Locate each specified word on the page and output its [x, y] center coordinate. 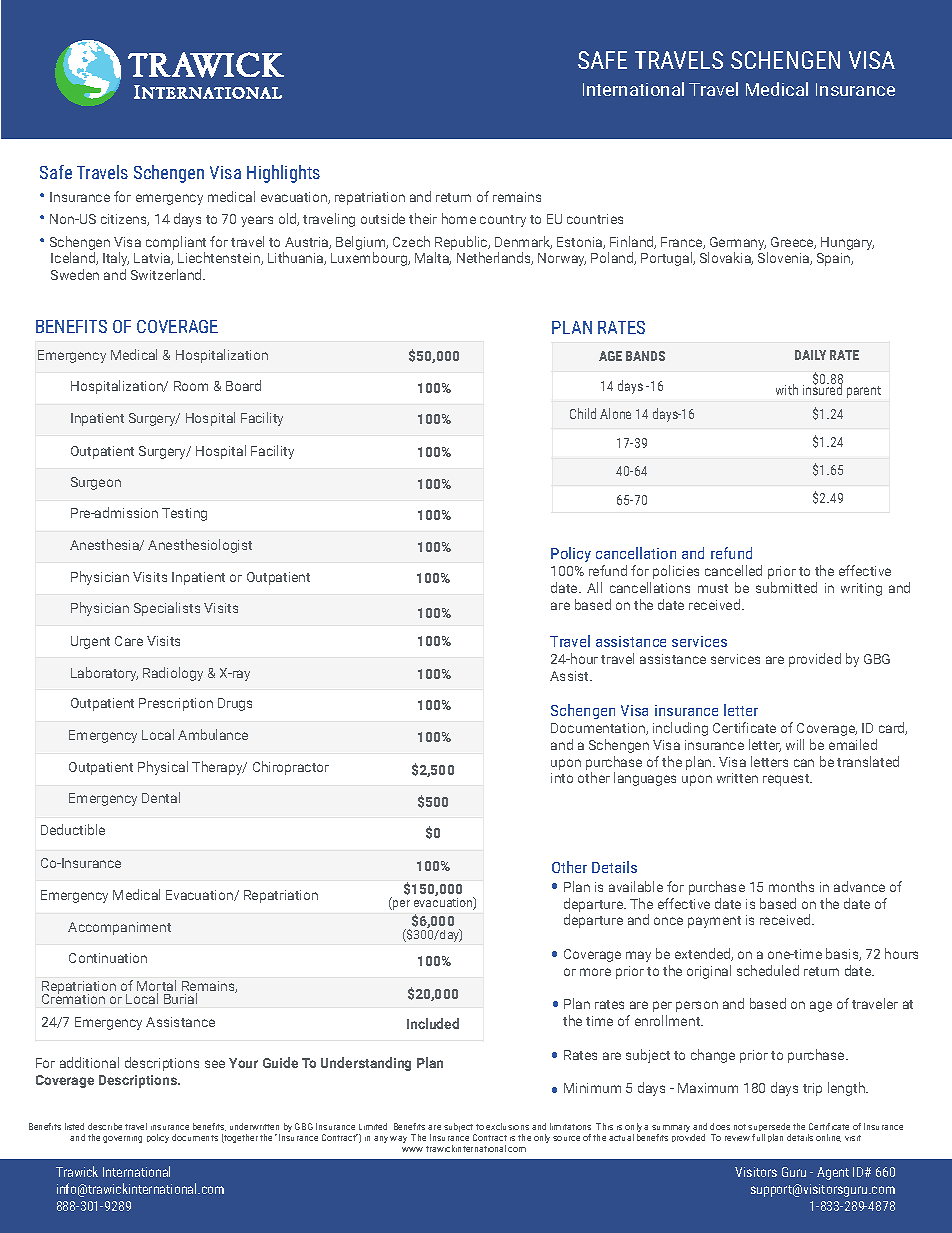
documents [195, 1137]
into [562, 778]
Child [583, 413]
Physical [163, 768]
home [459, 218]
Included [433, 1023]
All [594, 587]
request [787, 780]
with [787, 389]
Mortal [156, 987]
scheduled [768, 970]
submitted [786, 587]
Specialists [167, 609]
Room [191, 386]
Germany [738, 245]
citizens [125, 220]
